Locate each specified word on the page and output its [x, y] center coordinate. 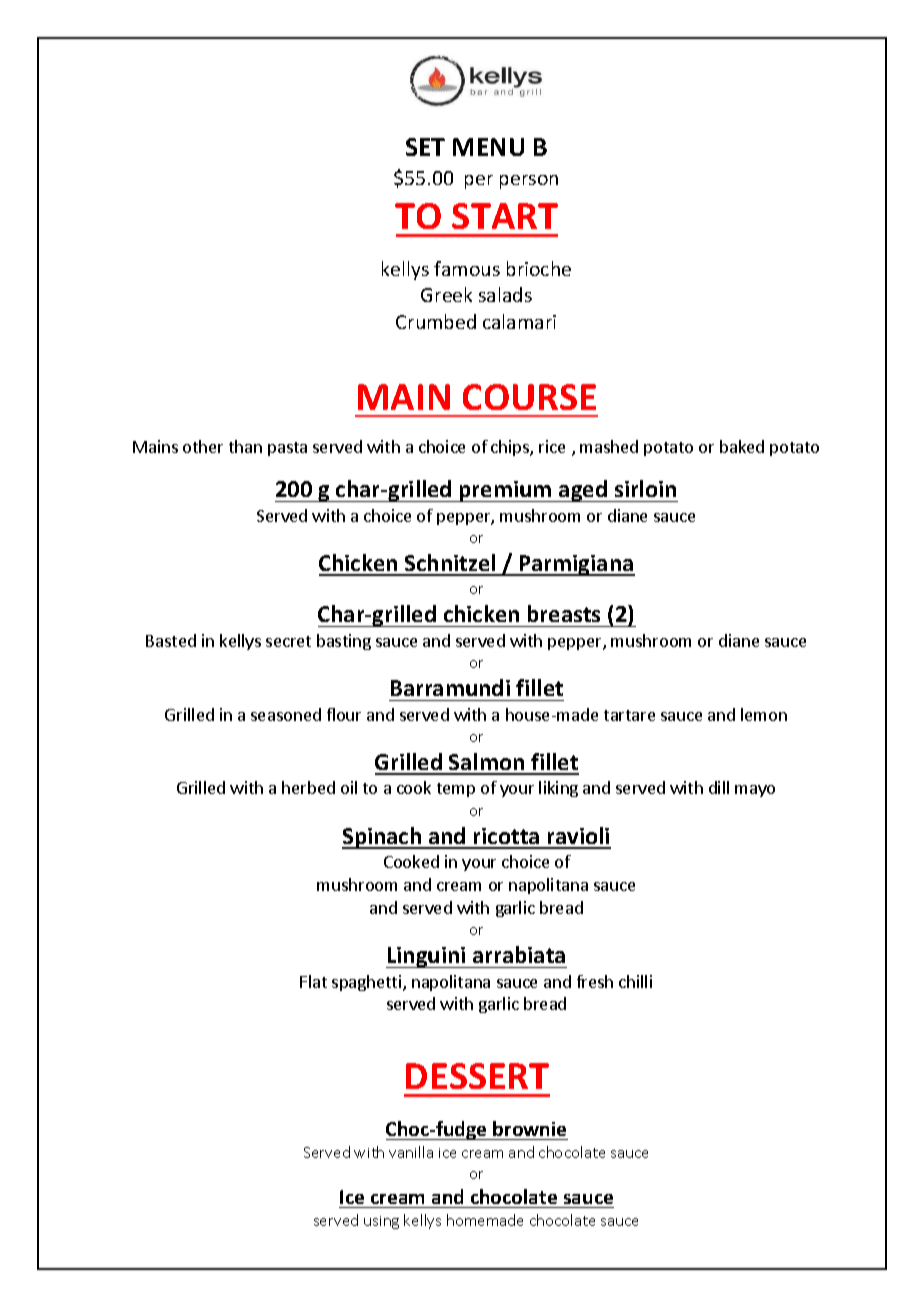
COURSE [529, 397]
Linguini [427, 957]
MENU [488, 147]
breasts [564, 613]
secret [288, 641]
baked [742, 446]
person [529, 182]
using [381, 1222]
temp [456, 790]
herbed [308, 787]
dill [719, 787]
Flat [313, 981]
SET [425, 147]
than [245, 446]
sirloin [645, 488]
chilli [635, 981]
